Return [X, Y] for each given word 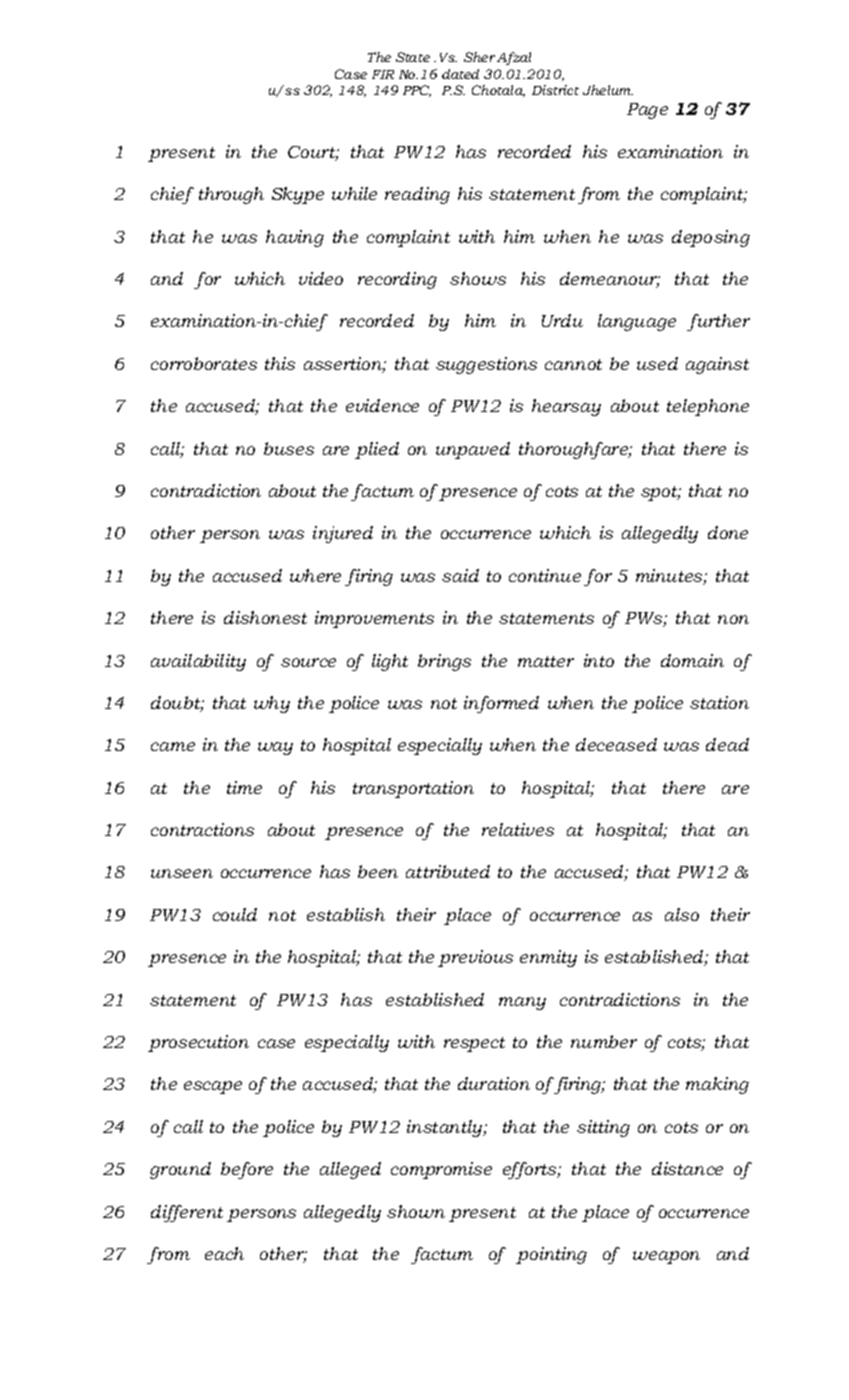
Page [647, 111]
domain [692, 660]
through [231, 195]
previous [475, 958]
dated [460, 74]
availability [198, 662]
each [224, 1253]
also [682, 914]
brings [444, 662]
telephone [708, 407]
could [235, 914]
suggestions [486, 365]
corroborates [204, 363]
